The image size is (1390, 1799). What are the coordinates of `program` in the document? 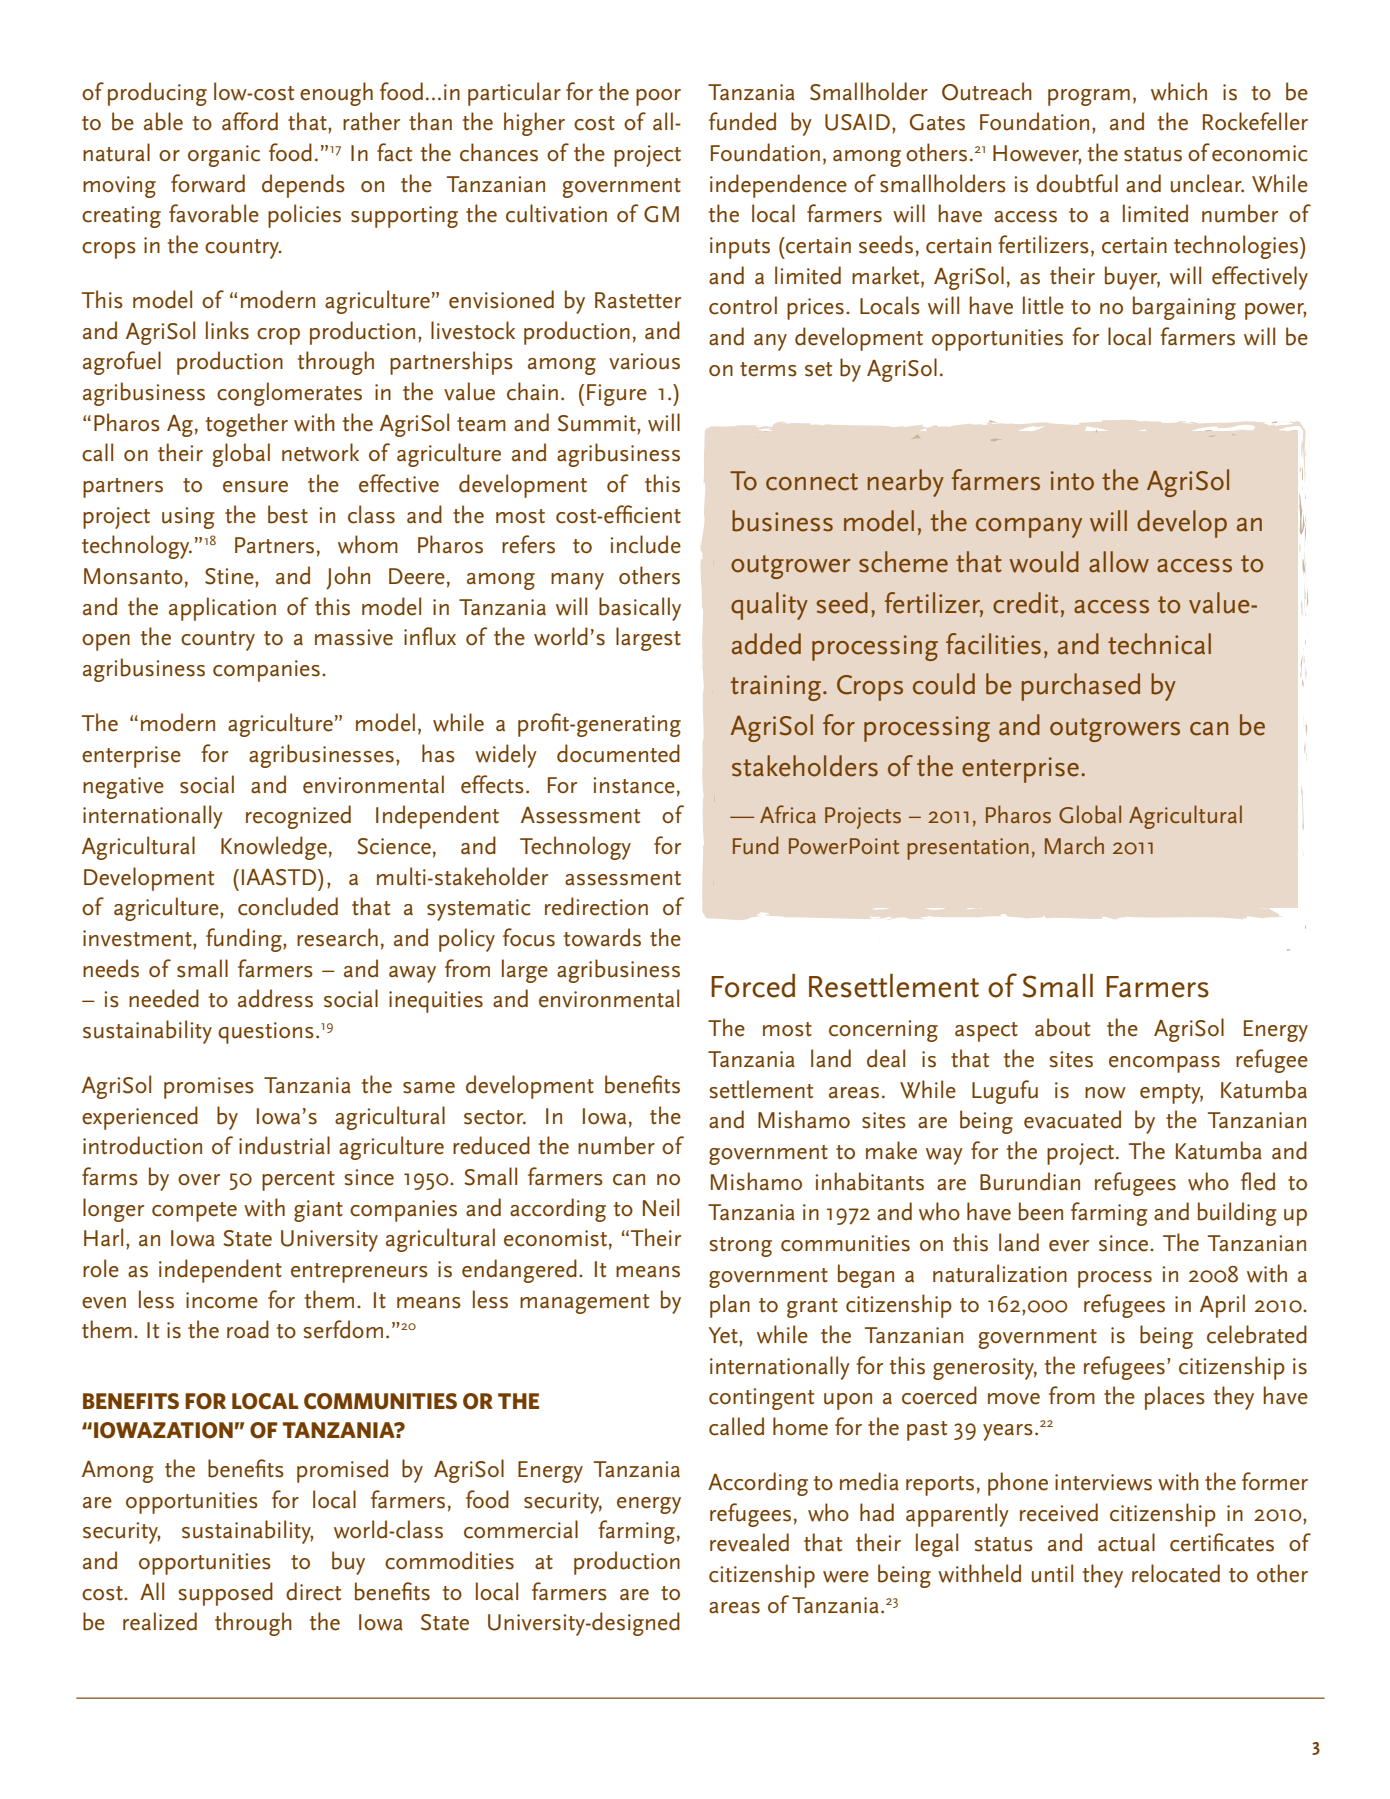 It's located at (1089, 97).
